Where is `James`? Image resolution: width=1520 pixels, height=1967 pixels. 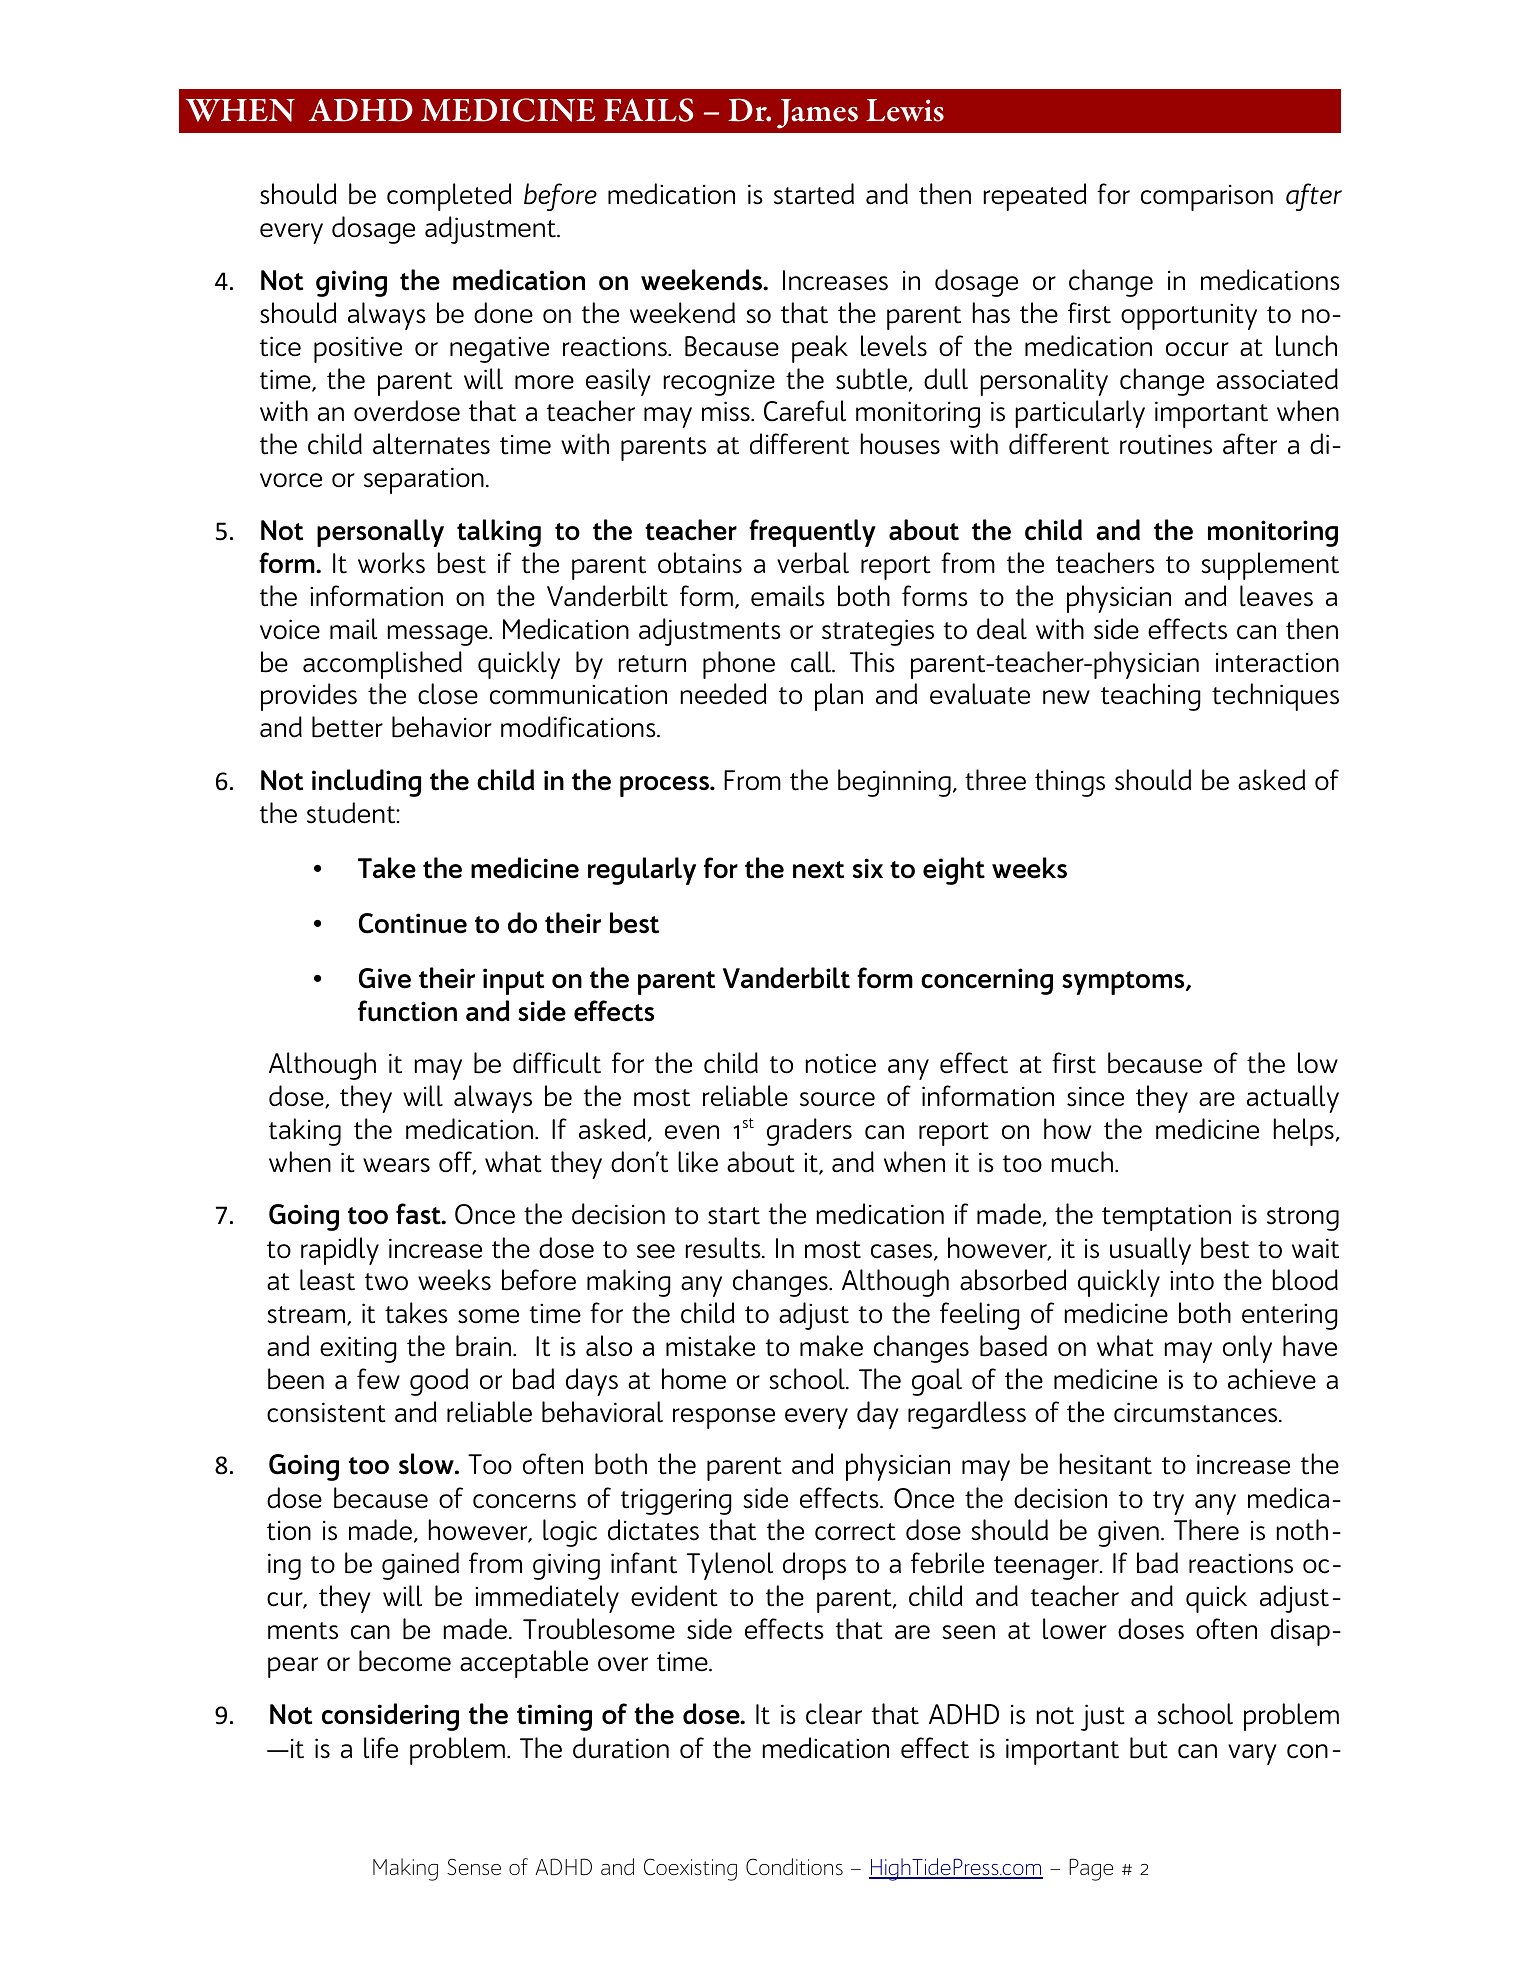
James is located at coordinates (817, 114).
